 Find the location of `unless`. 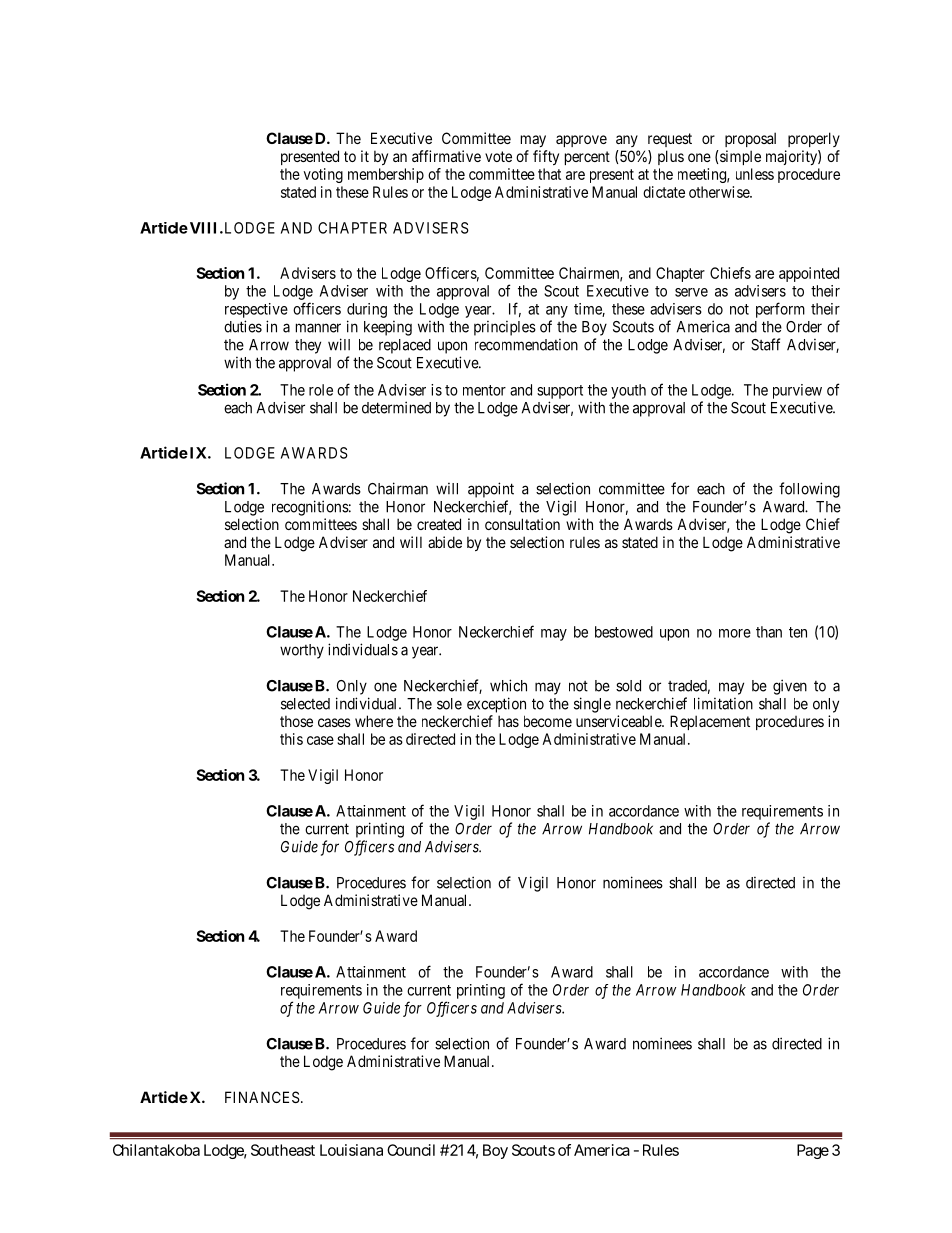

unless is located at coordinates (755, 174).
